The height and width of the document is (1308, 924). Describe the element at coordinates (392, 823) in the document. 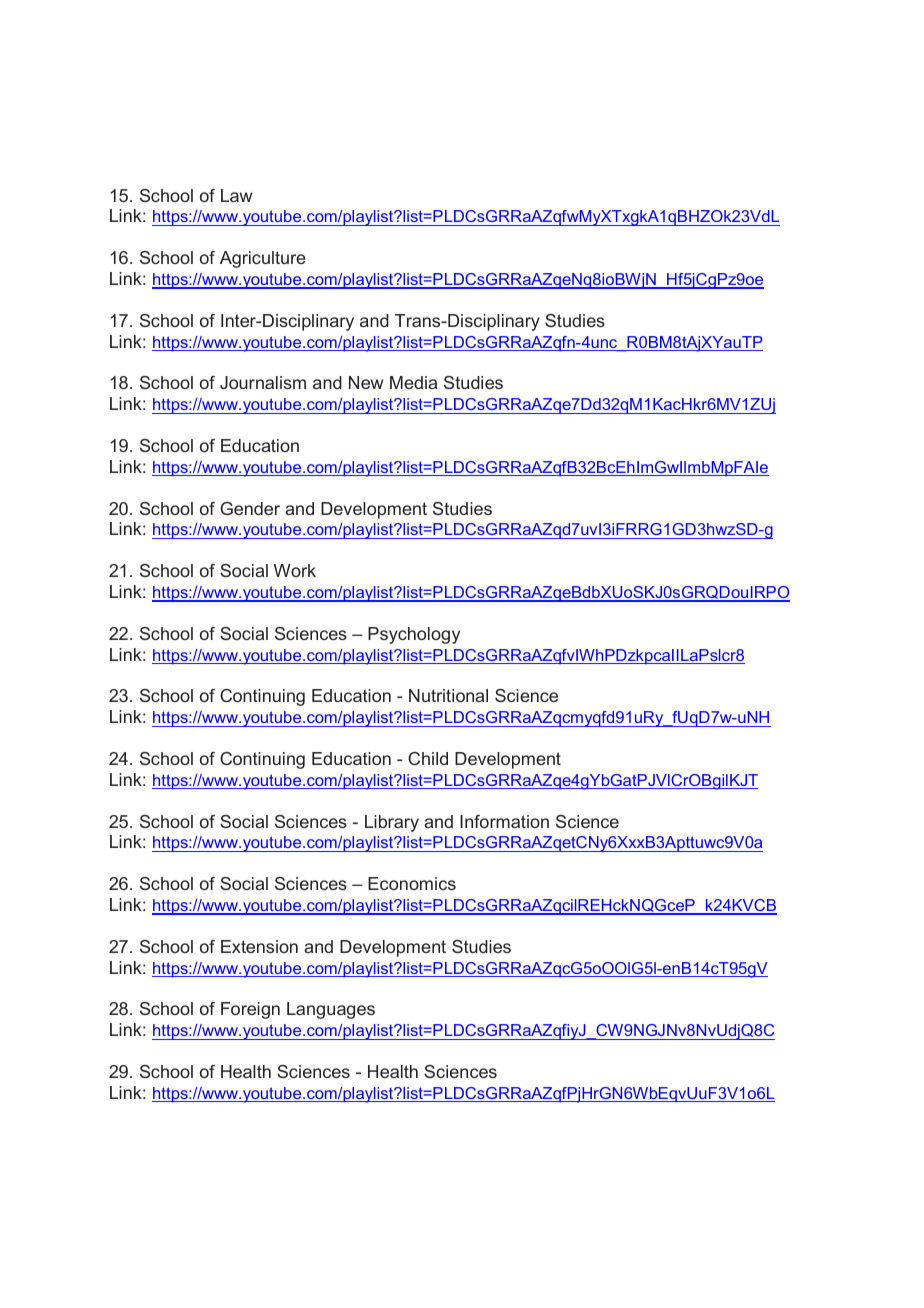

I see `Library` at that location.
